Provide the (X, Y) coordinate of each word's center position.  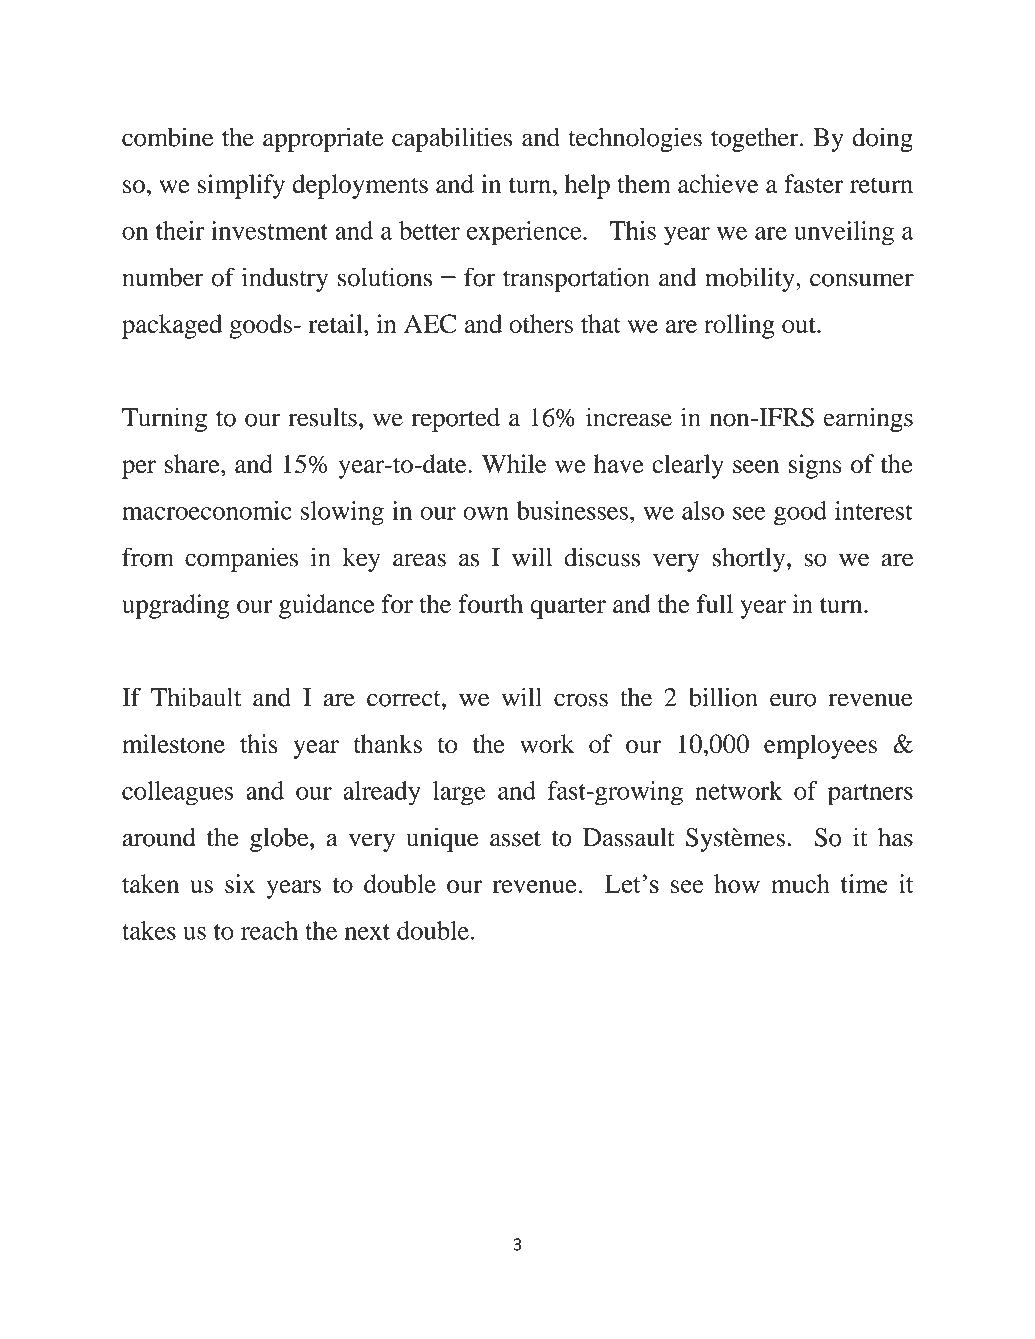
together (756, 140)
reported (456, 420)
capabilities (452, 139)
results (322, 417)
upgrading (175, 606)
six (240, 883)
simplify (241, 186)
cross (581, 700)
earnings (868, 419)
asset (515, 839)
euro (793, 700)
